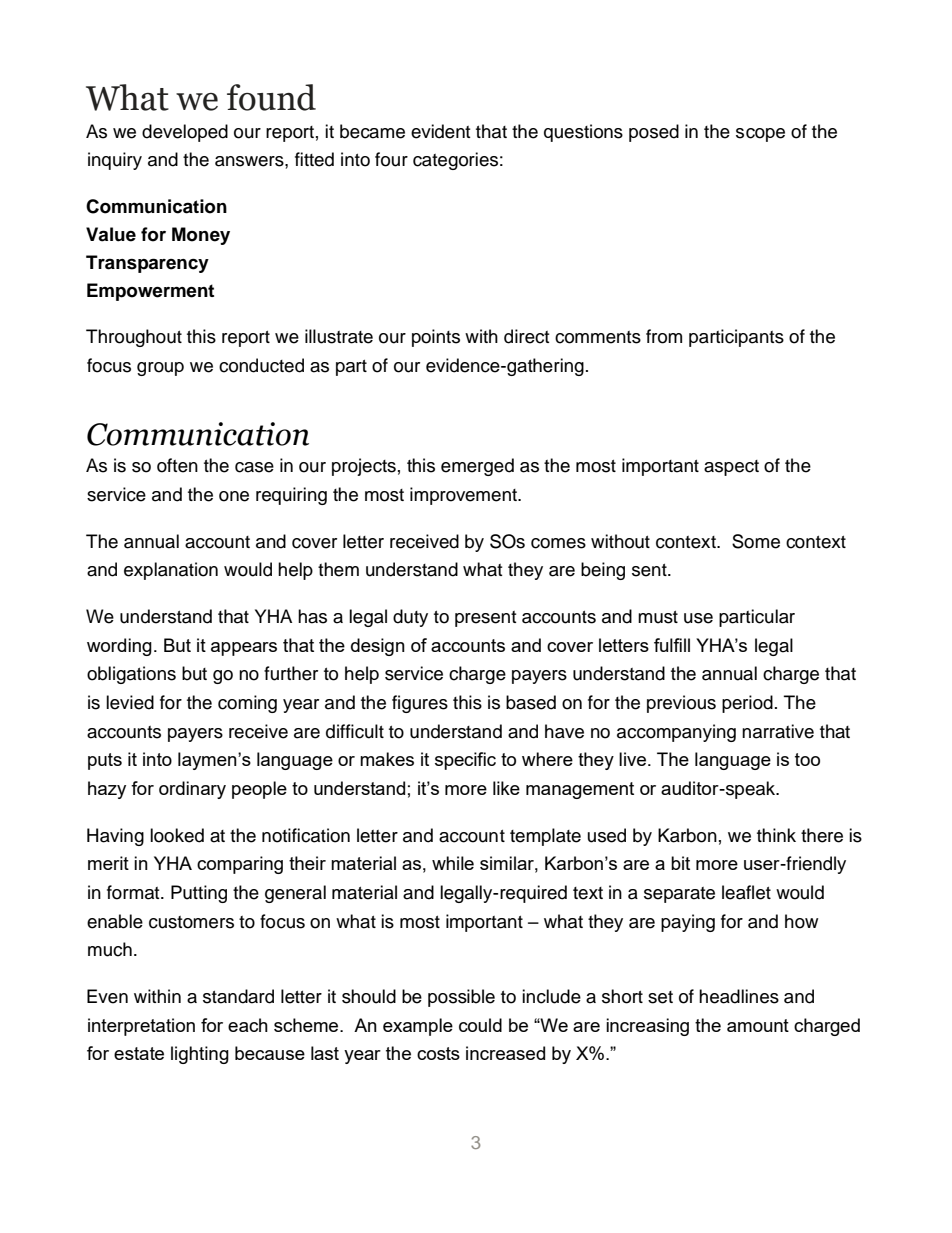 The height and width of the screenshot is (1233, 952). Describe the element at coordinates (200, 1055) in the screenshot. I see `lighting` at that location.
